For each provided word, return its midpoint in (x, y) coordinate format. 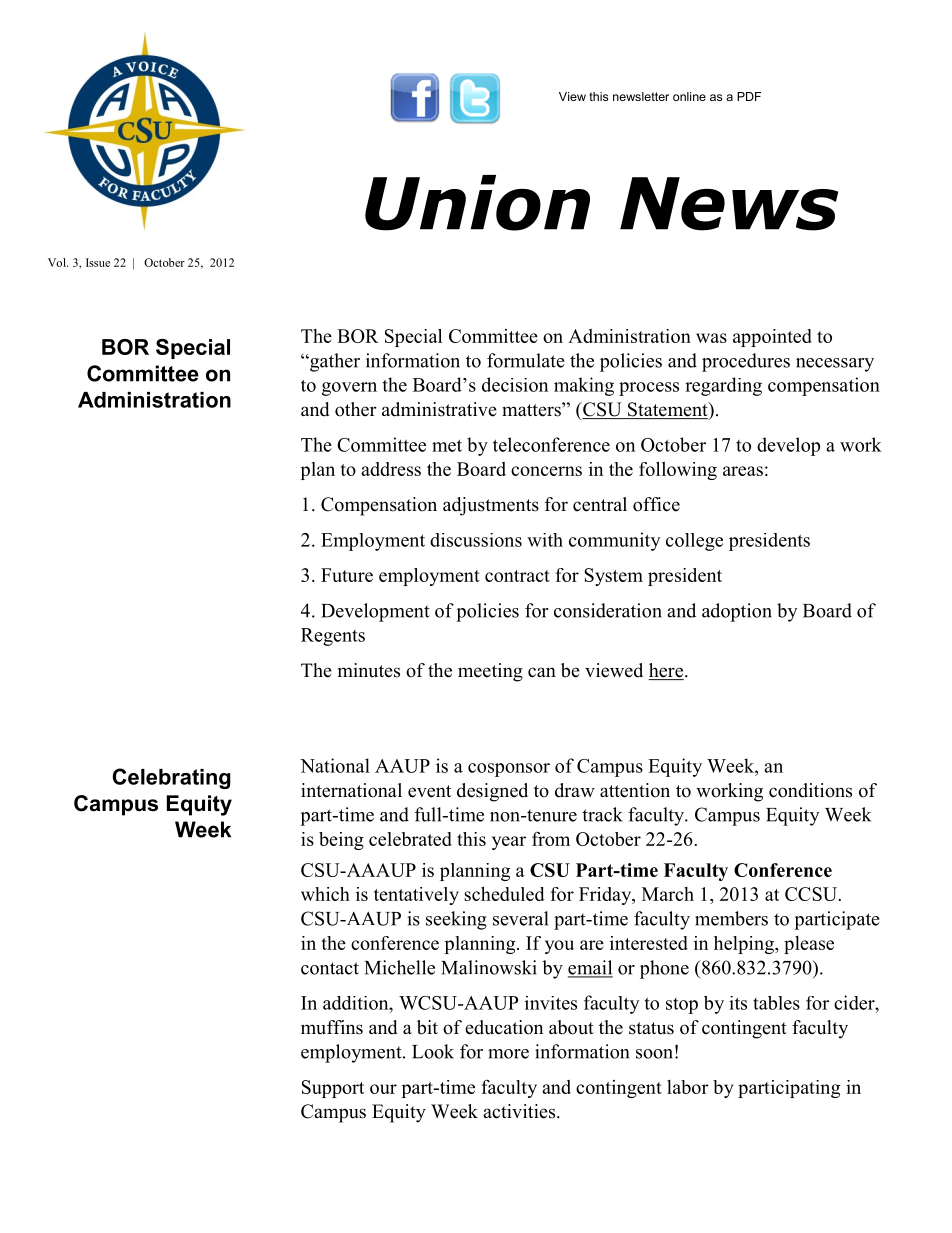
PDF (749, 96)
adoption (737, 612)
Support (333, 1089)
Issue (98, 262)
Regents (333, 637)
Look (433, 1051)
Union (477, 203)
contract (517, 576)
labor (688, 1087)
